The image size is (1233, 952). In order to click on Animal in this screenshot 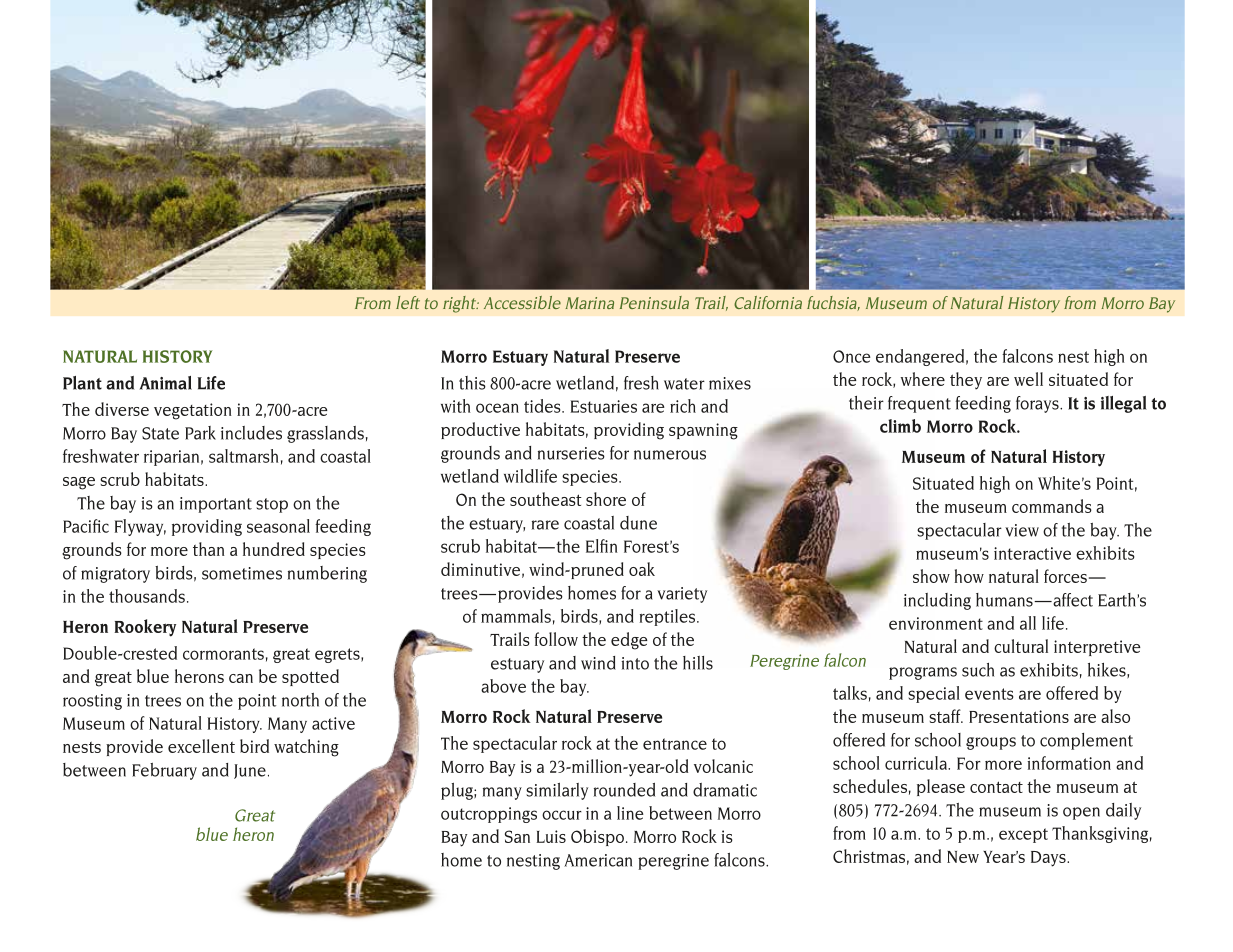, I will do `click(166, 383)`.
